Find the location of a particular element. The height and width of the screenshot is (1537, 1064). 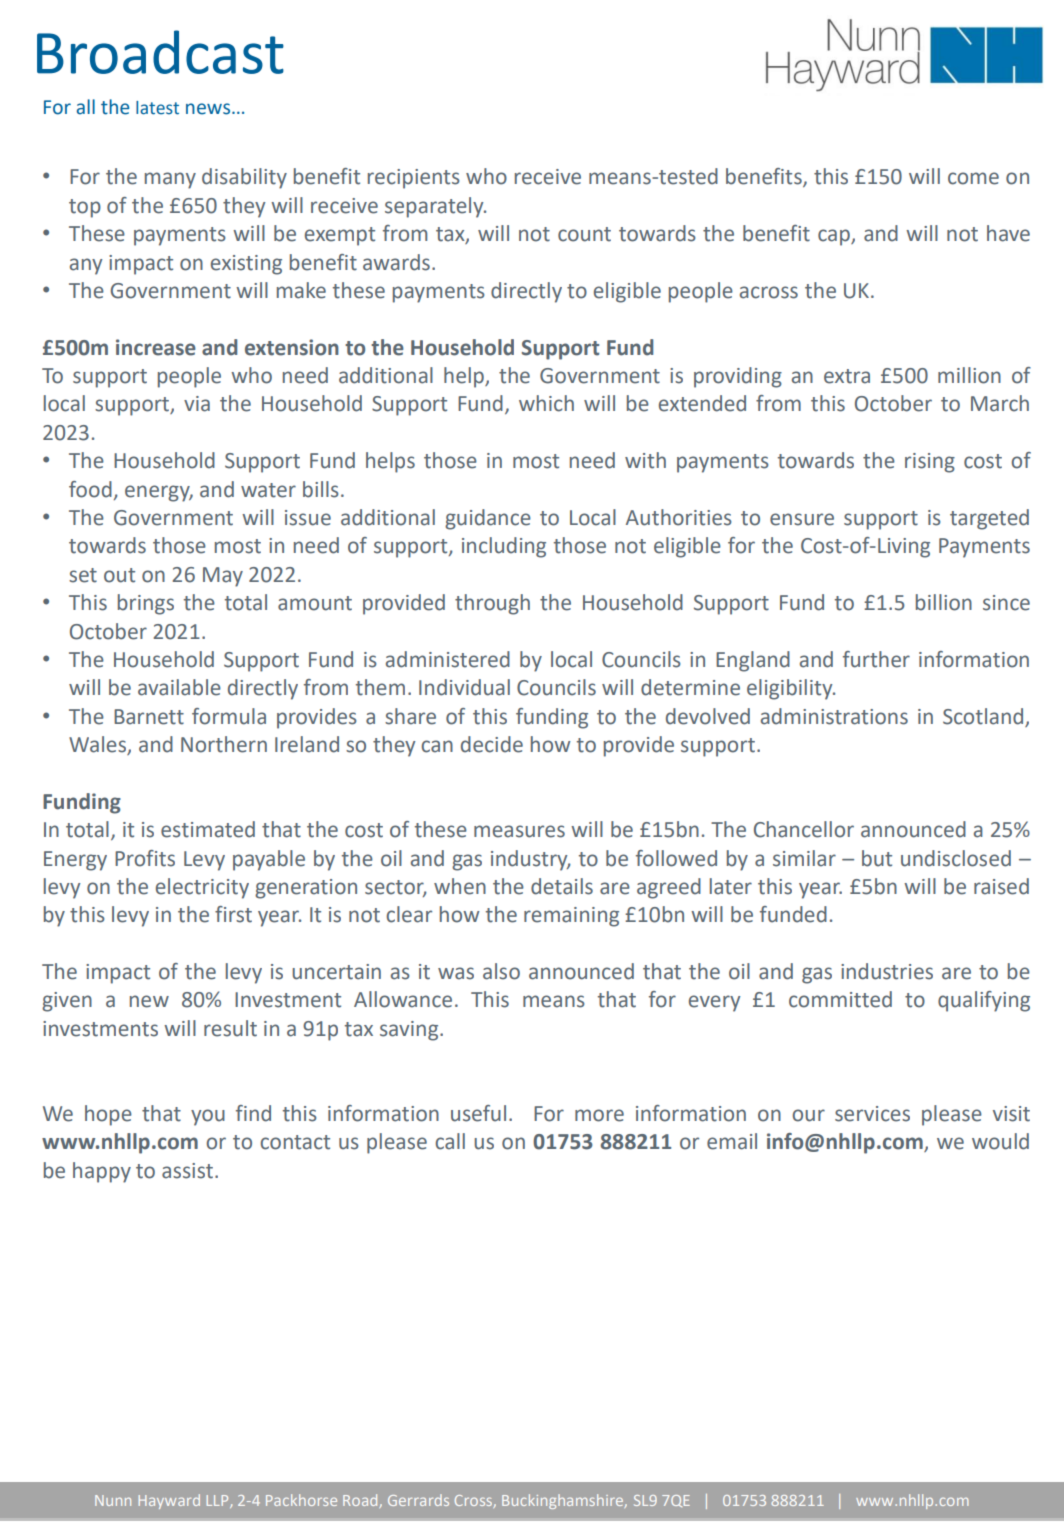

many is located at coordinates (170, 180).
